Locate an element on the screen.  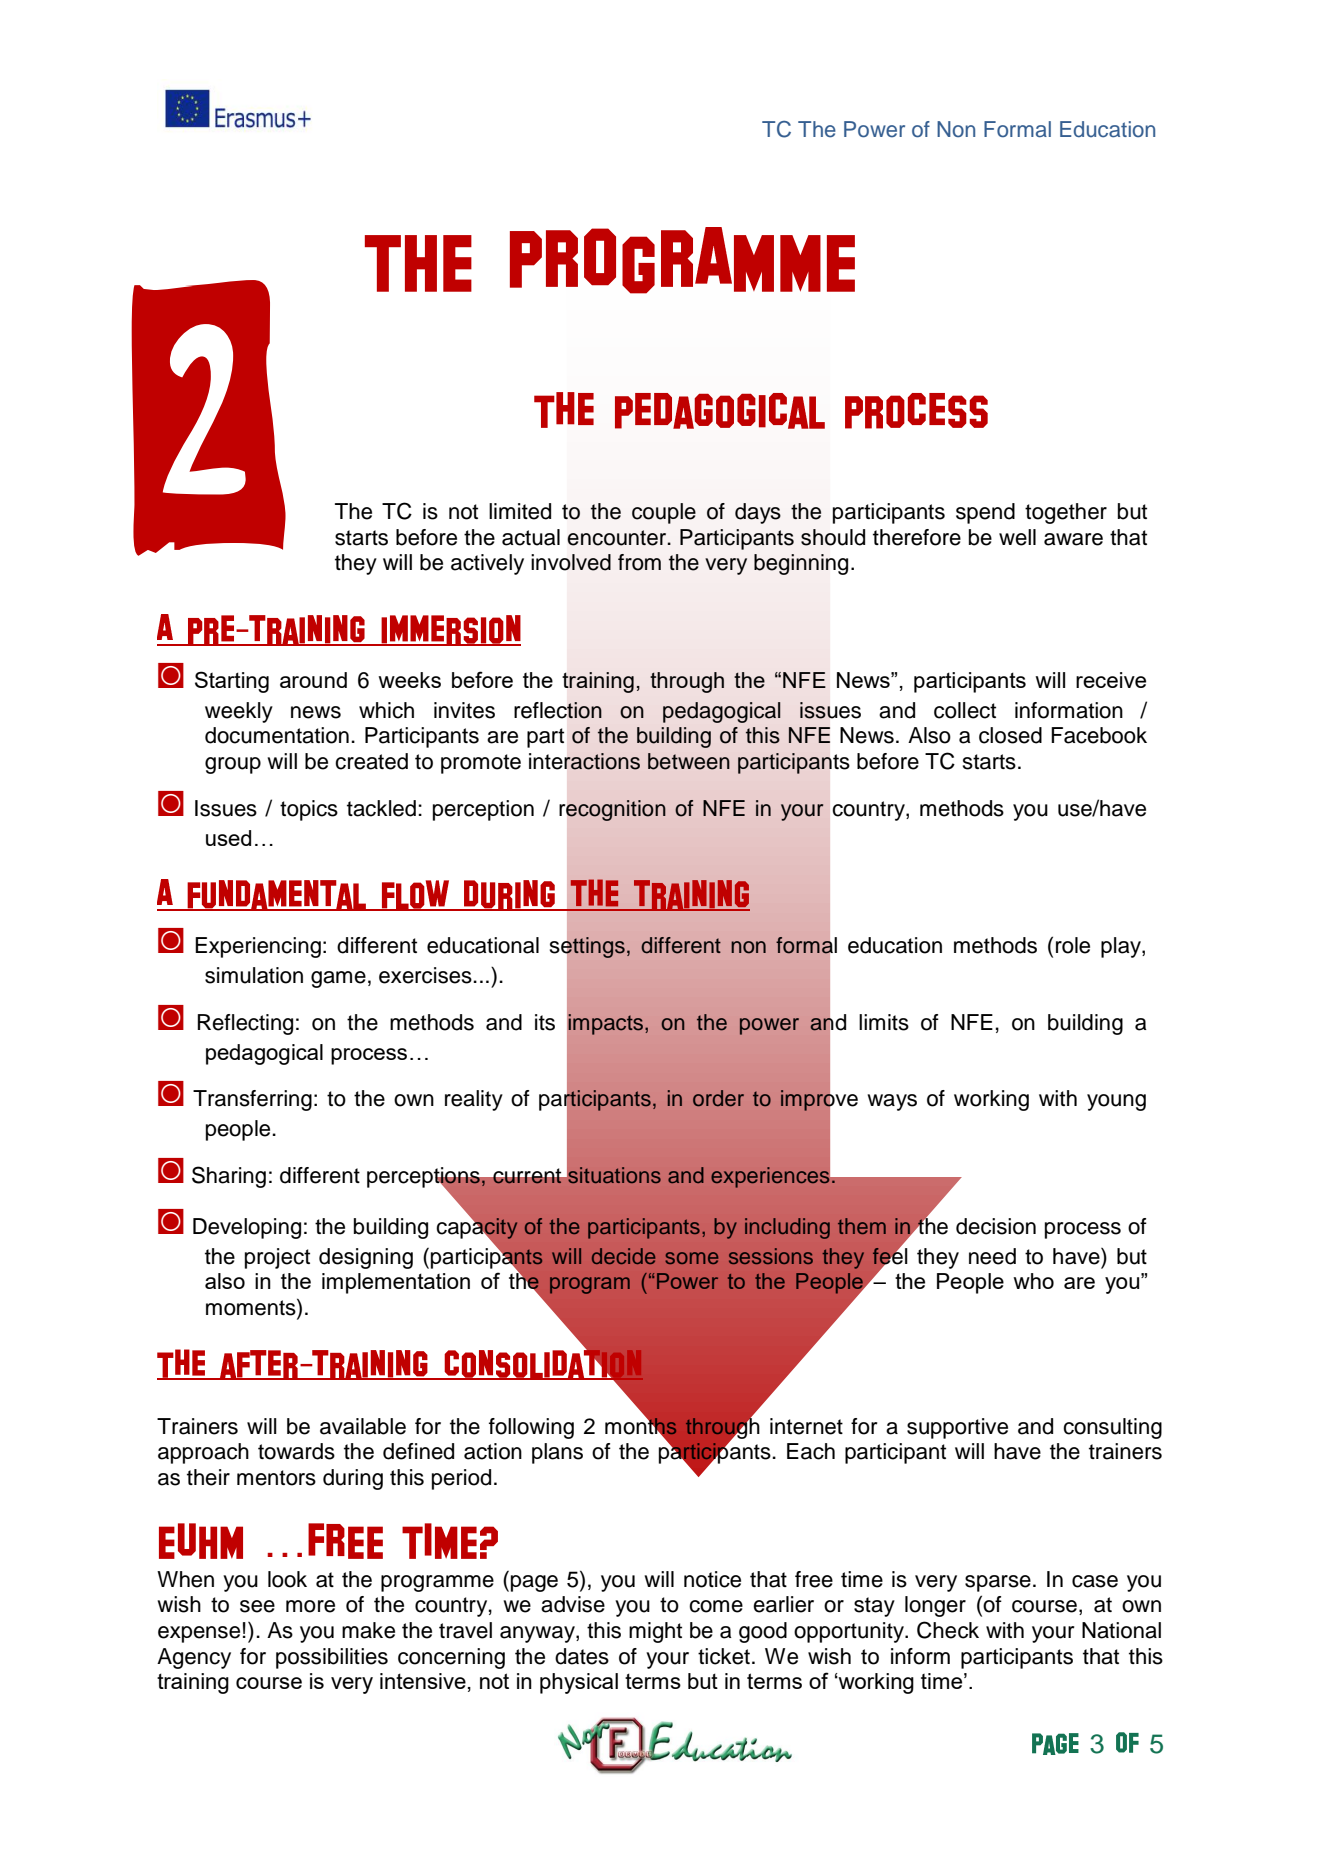
possibilities is located at coordinates (332, 1658).
